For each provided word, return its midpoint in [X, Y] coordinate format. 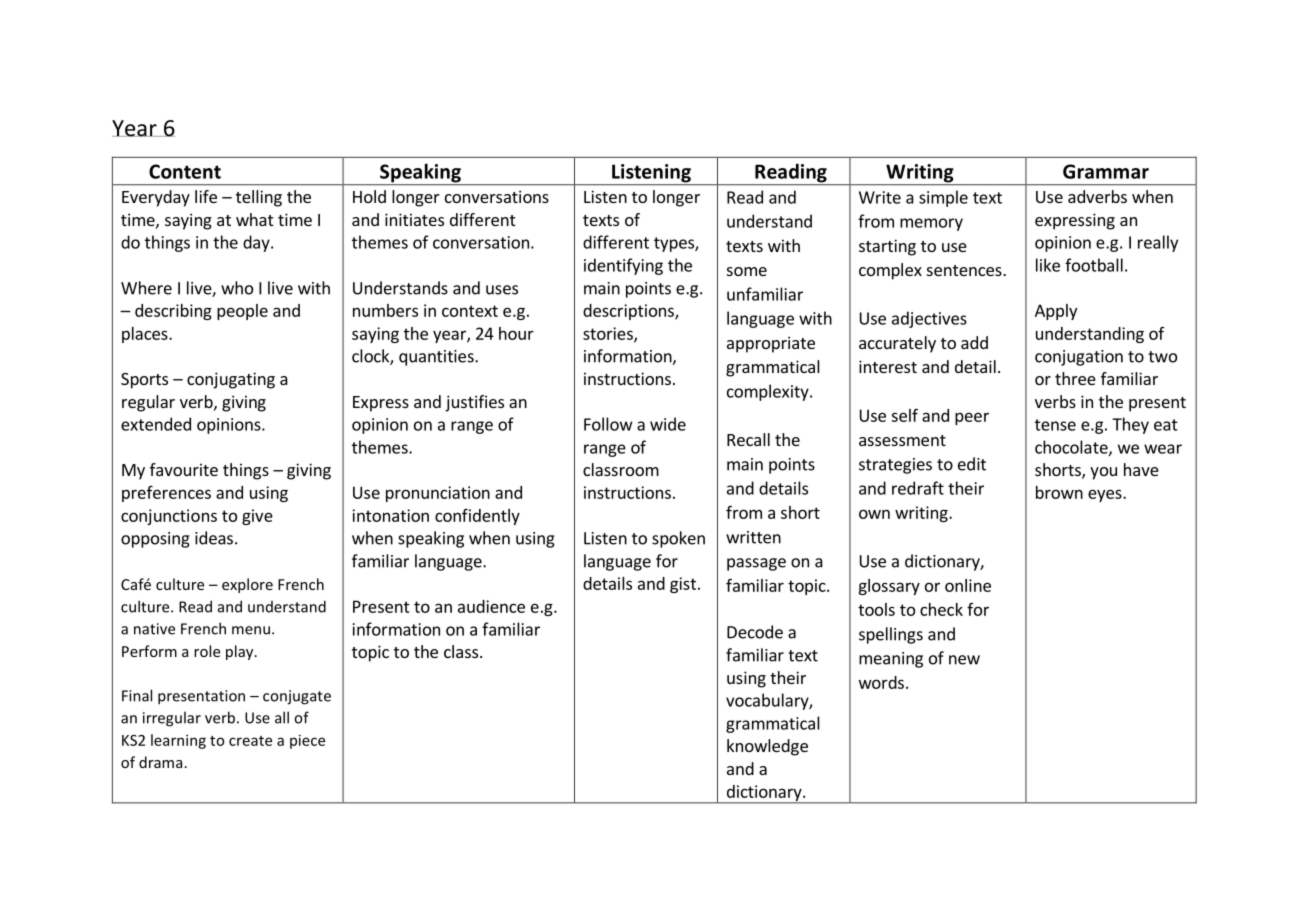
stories [609, 334]
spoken [678, 539]
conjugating [231, 380]
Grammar [1106, 171]
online [968, 585]
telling [259, 198]
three [1075, 378]
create [250, 741]
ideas [214, 538]
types [675, 244]
